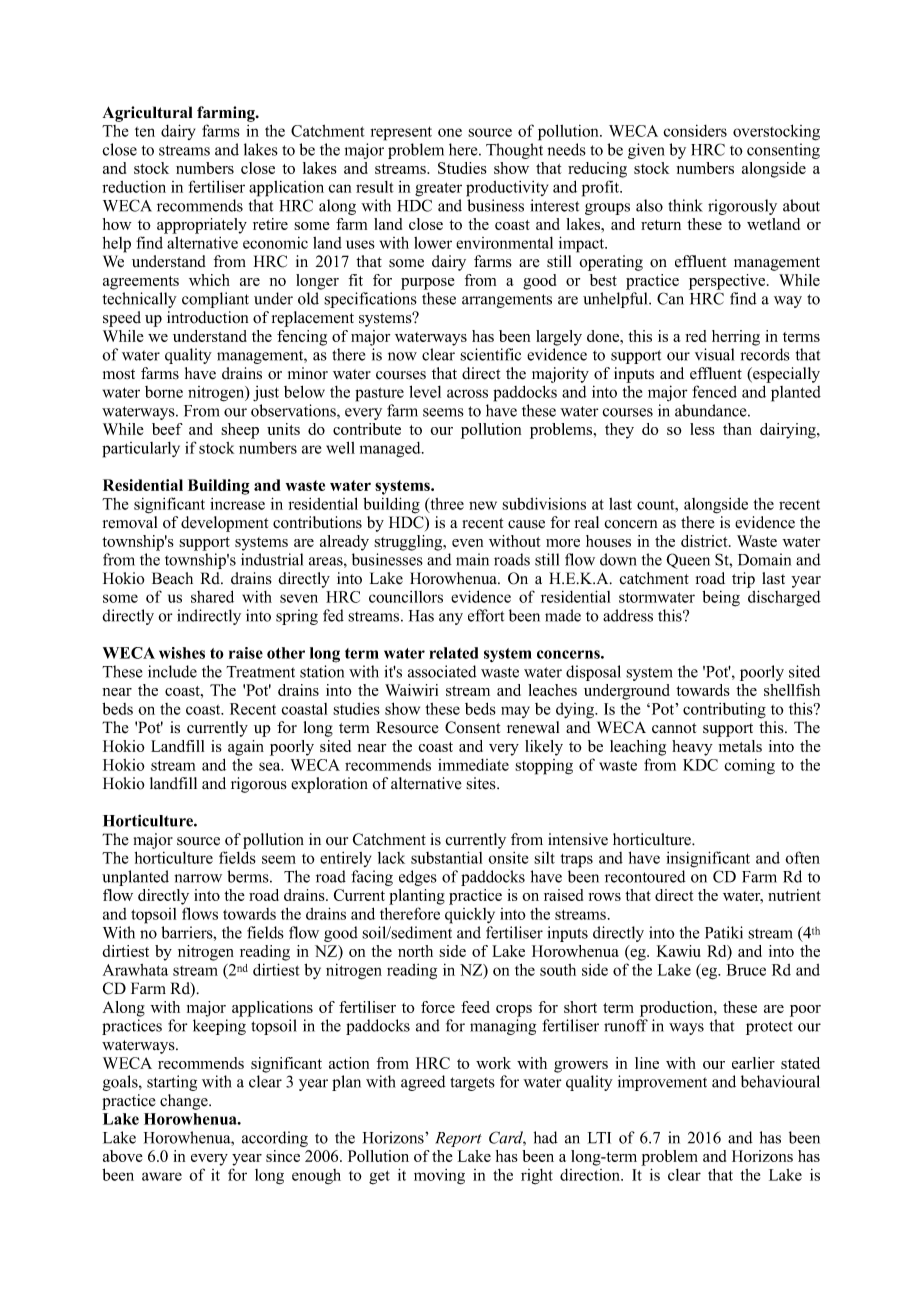 This screenshot has width=924, height=1308. What do you see at coordinates (646, 151) in the screenshot?
I see `given` at bounding box center [646, 151].
